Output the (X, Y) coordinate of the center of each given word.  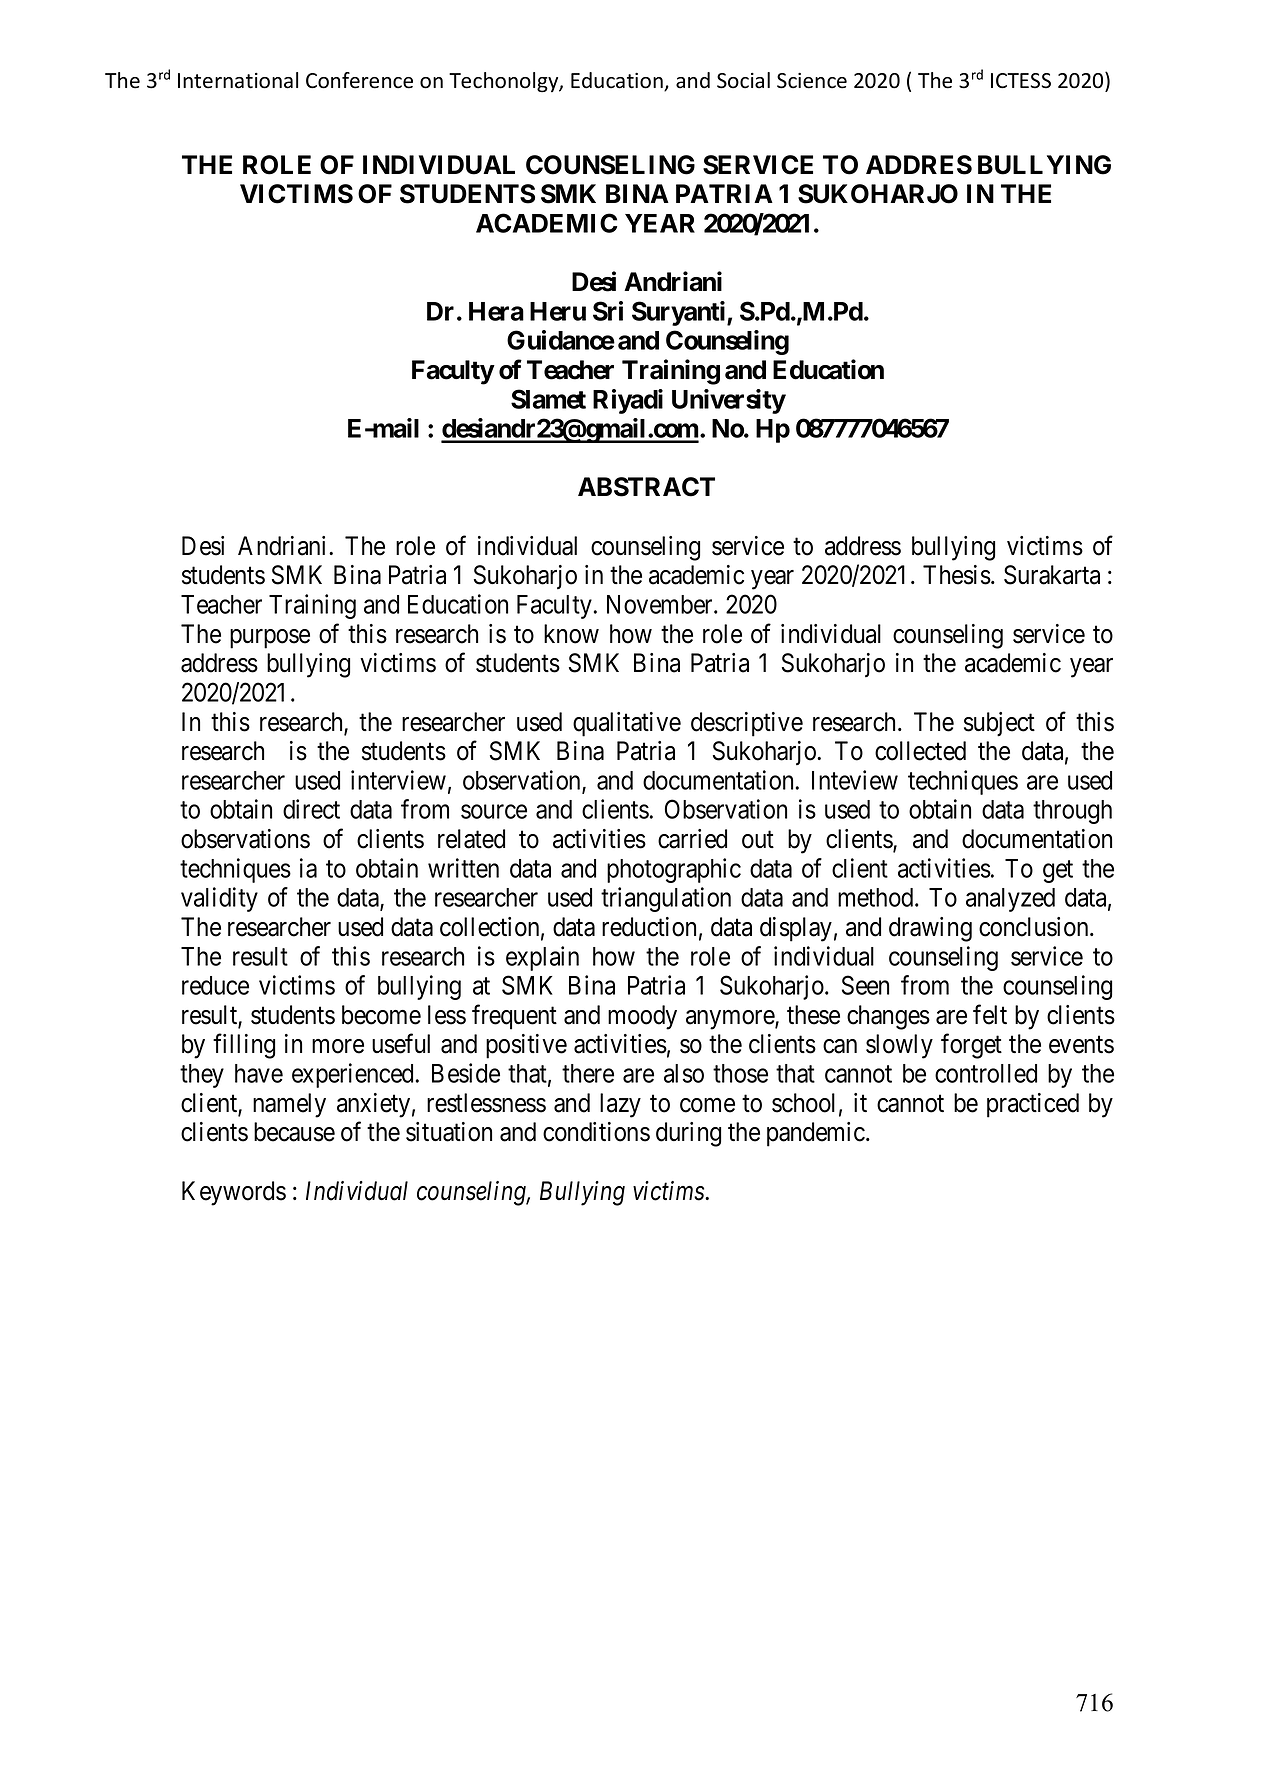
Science (812, 81)
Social (743, 80)
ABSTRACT (646, 487)
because (294, 1132)
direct (311, 809)
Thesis (957, 575)
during (688, 1134)
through (1072, 812)
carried (692, 839)
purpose (270, 639)
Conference (359, 80)
